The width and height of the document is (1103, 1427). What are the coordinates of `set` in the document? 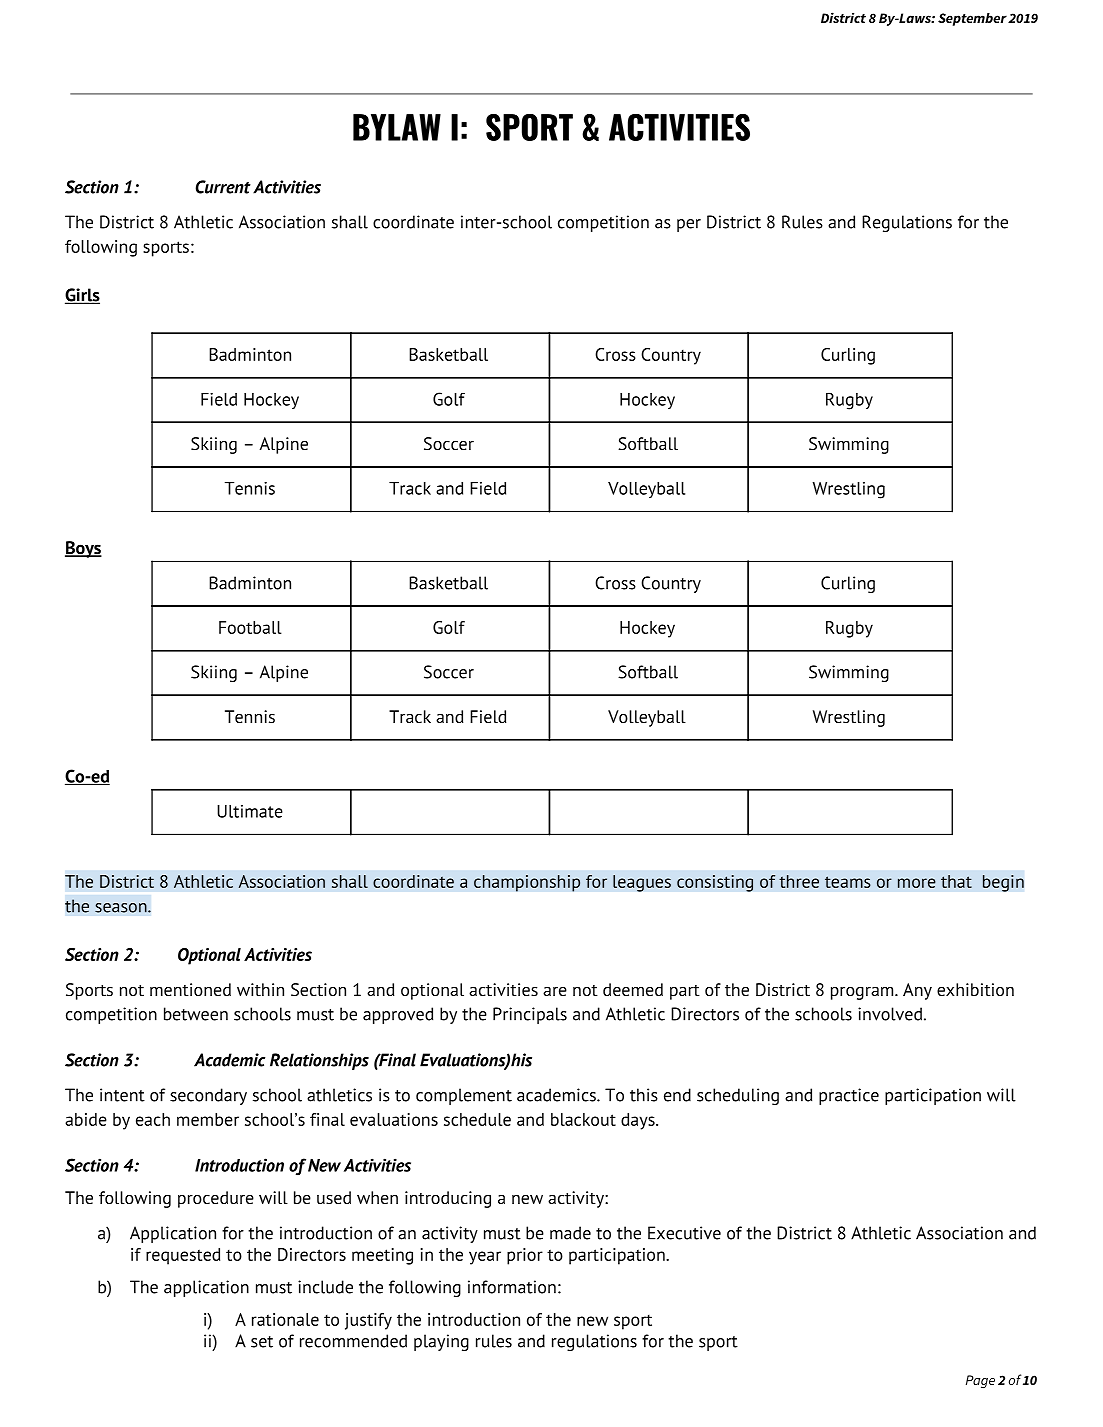 It's located at (262, 1342).
